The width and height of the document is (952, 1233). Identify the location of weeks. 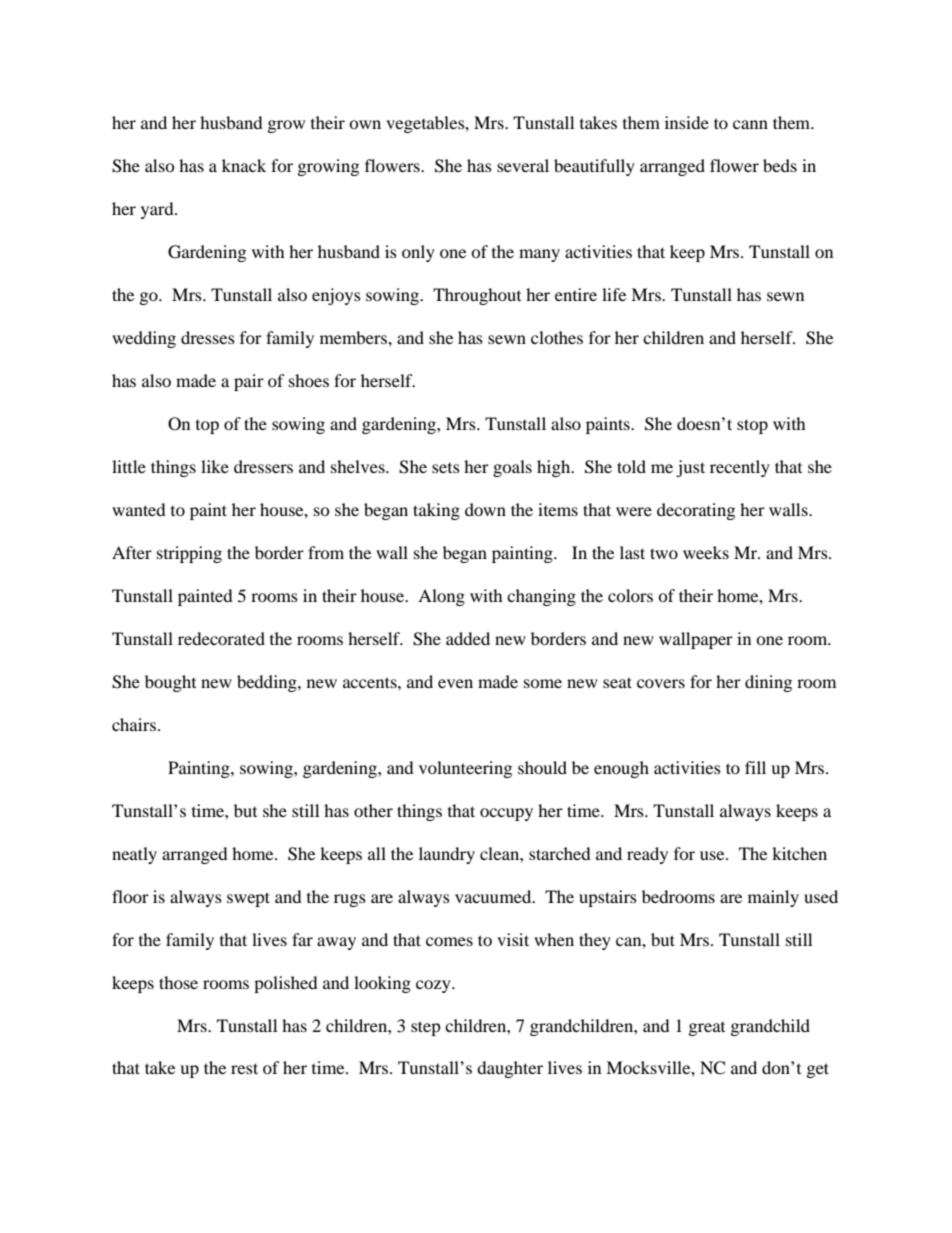
(706, 552).
